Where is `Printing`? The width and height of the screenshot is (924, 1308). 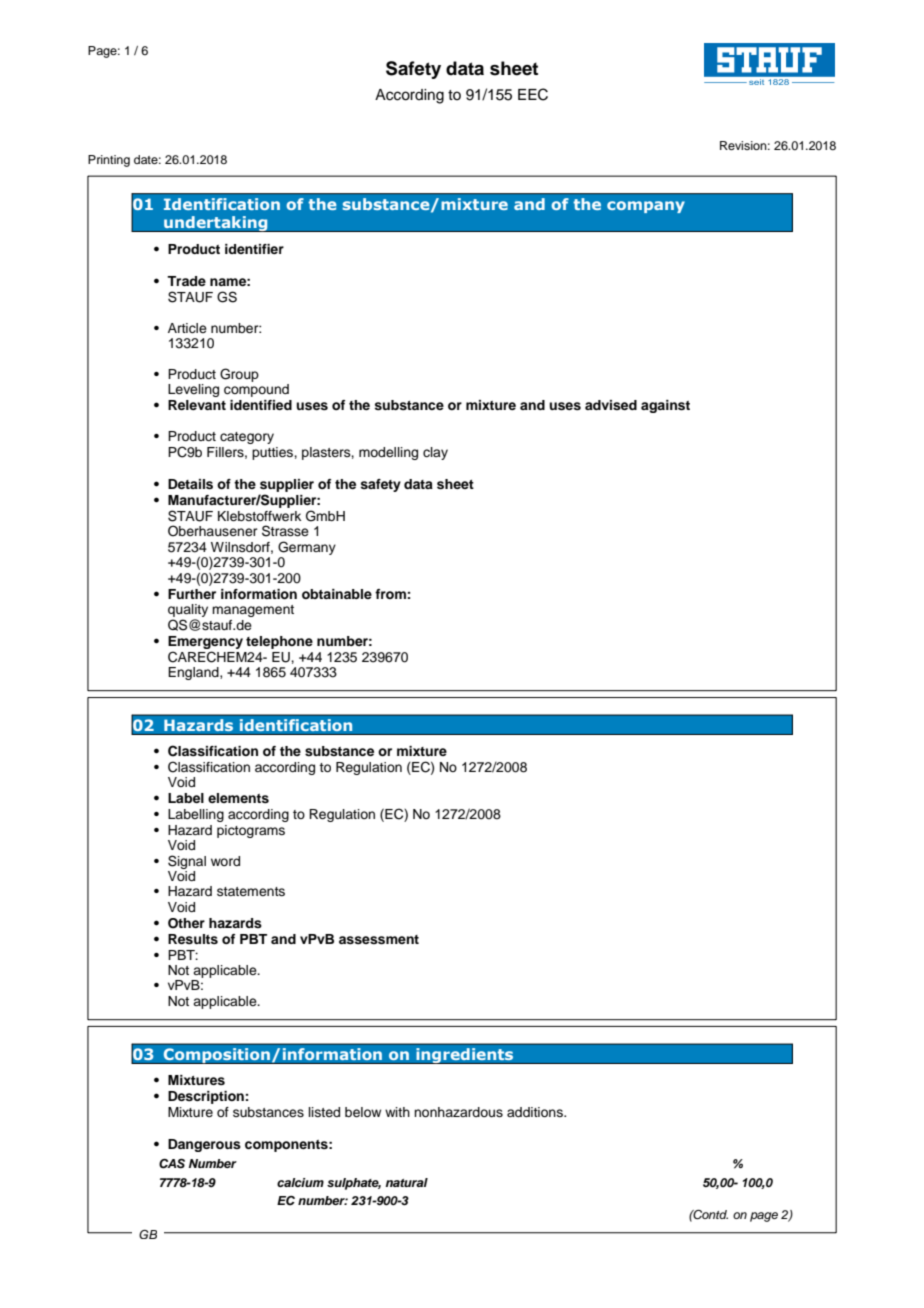 Printing is located at coordinates (109, 161).
